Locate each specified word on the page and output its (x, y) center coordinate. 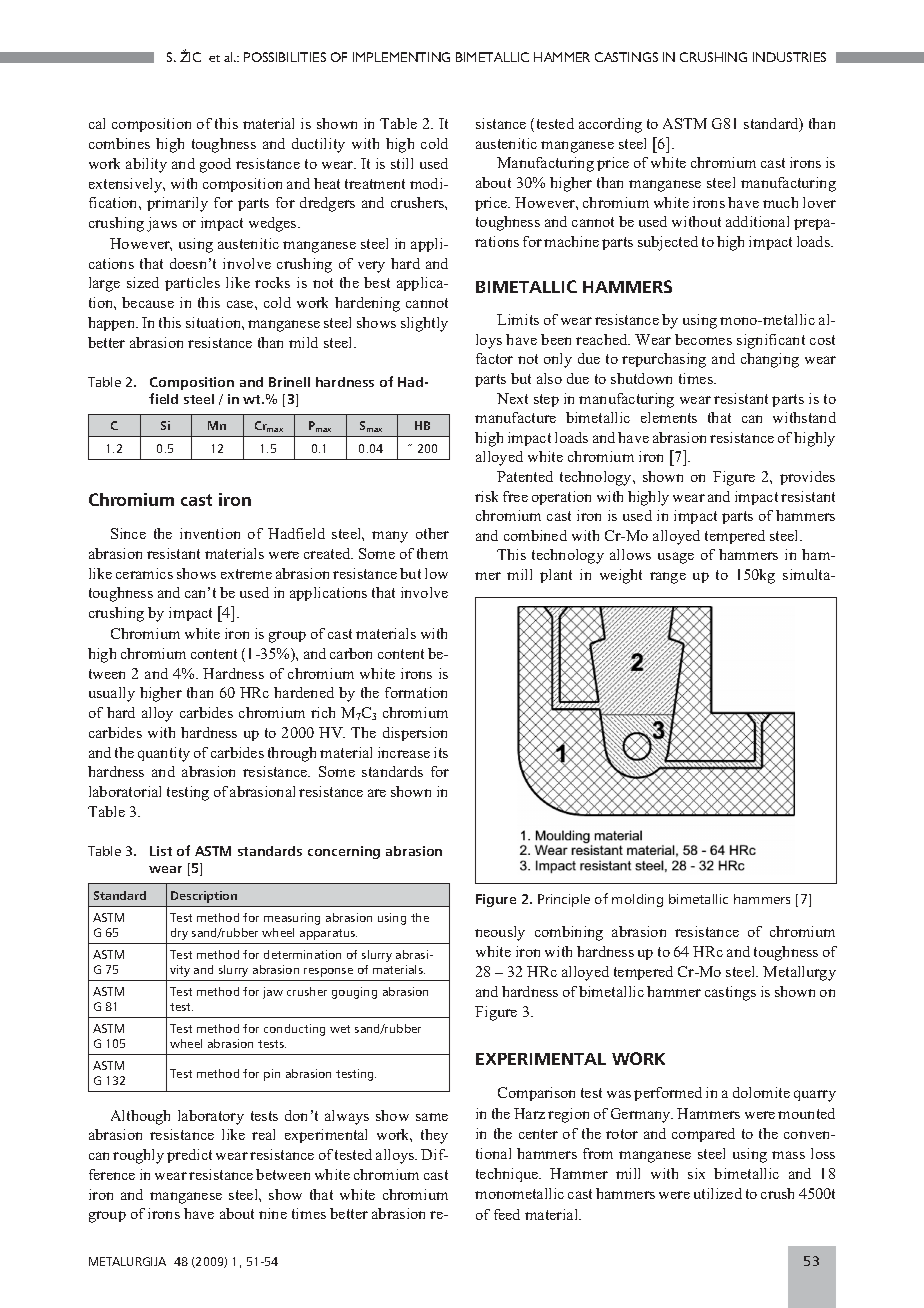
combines (119, 143)
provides (807, 478)
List (161, 851)
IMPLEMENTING (401, 57)
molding (637, 900)
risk (486, 496)
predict (189, 1156)
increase (404, 752)
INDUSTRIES (789, 57)
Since (128, 533)
